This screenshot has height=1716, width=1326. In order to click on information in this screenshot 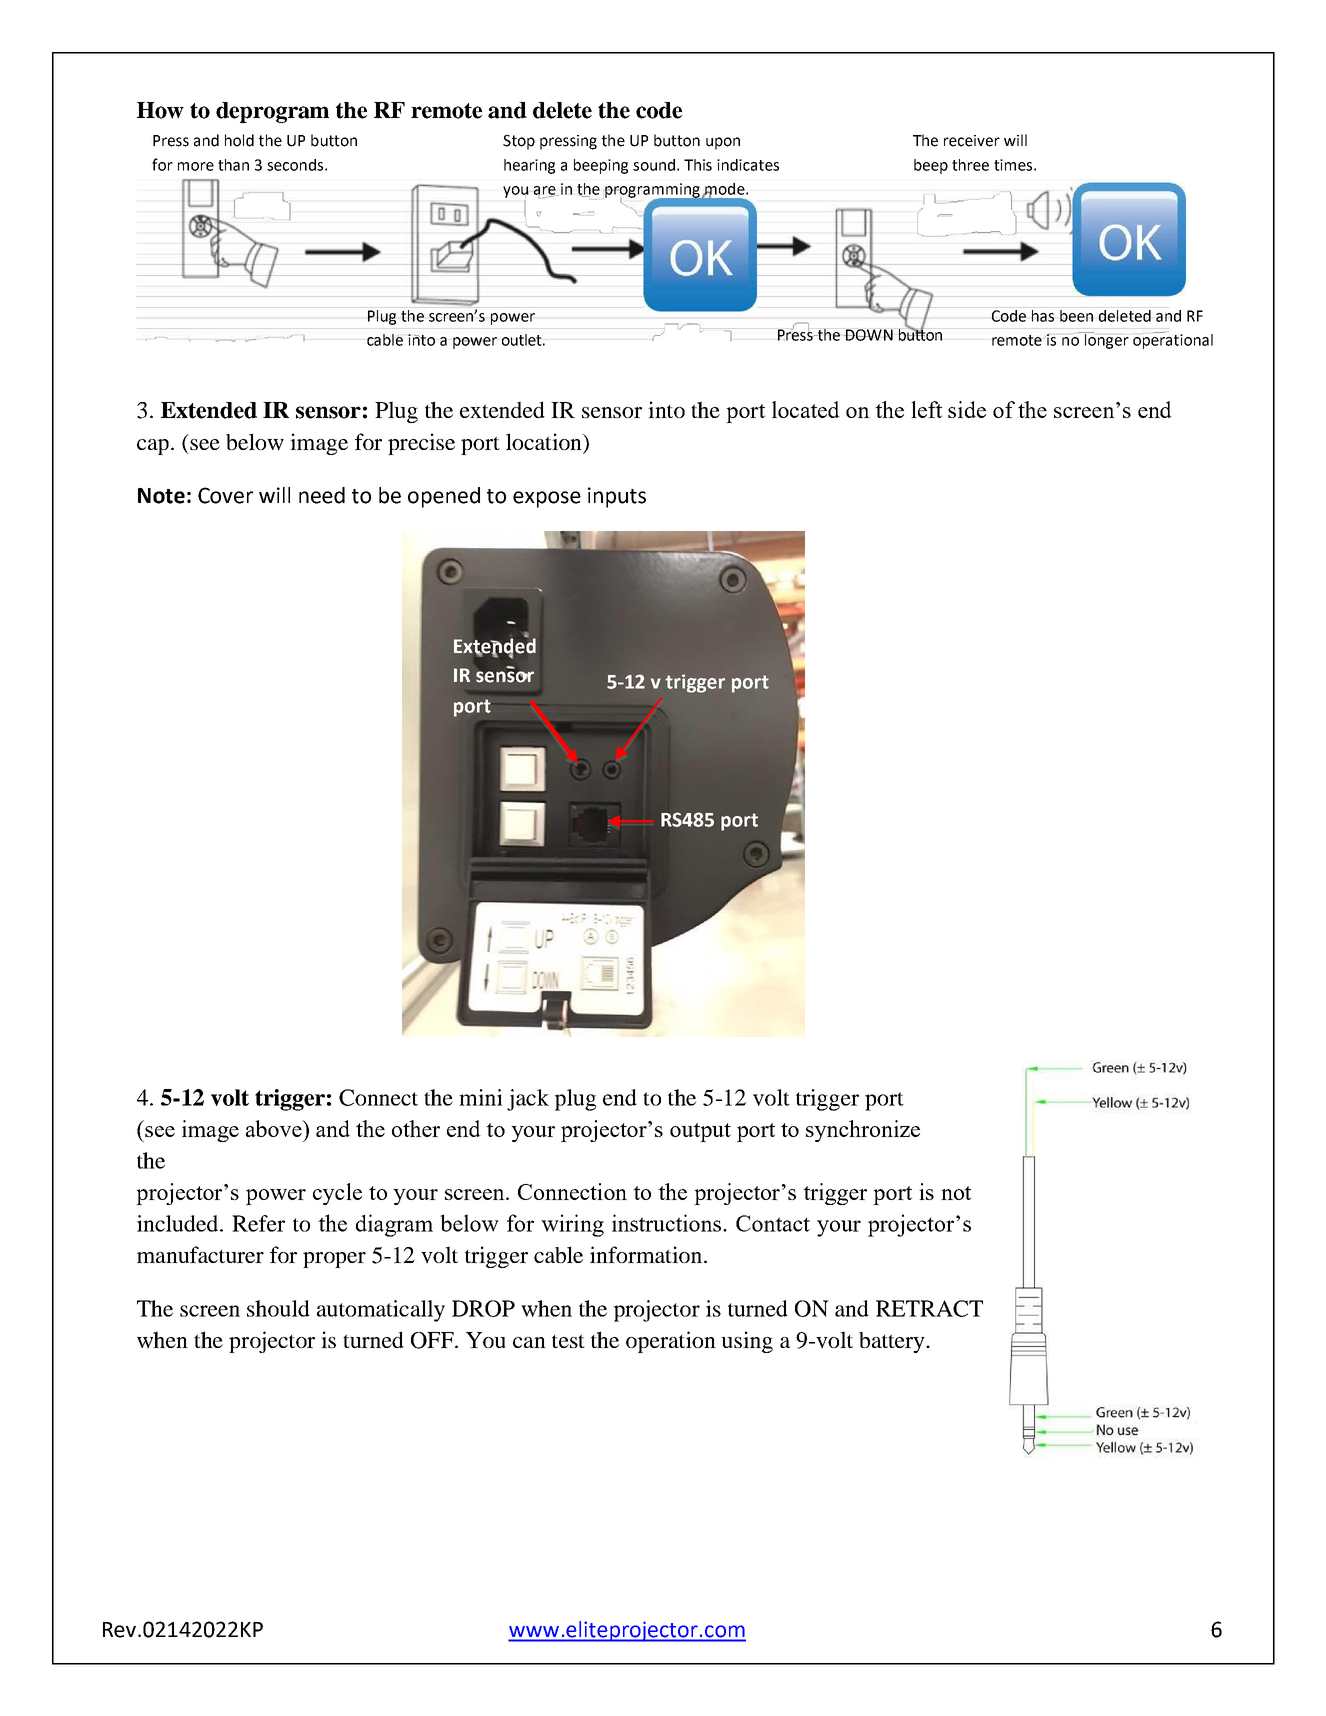, I will do `click(647, 1254)`.
